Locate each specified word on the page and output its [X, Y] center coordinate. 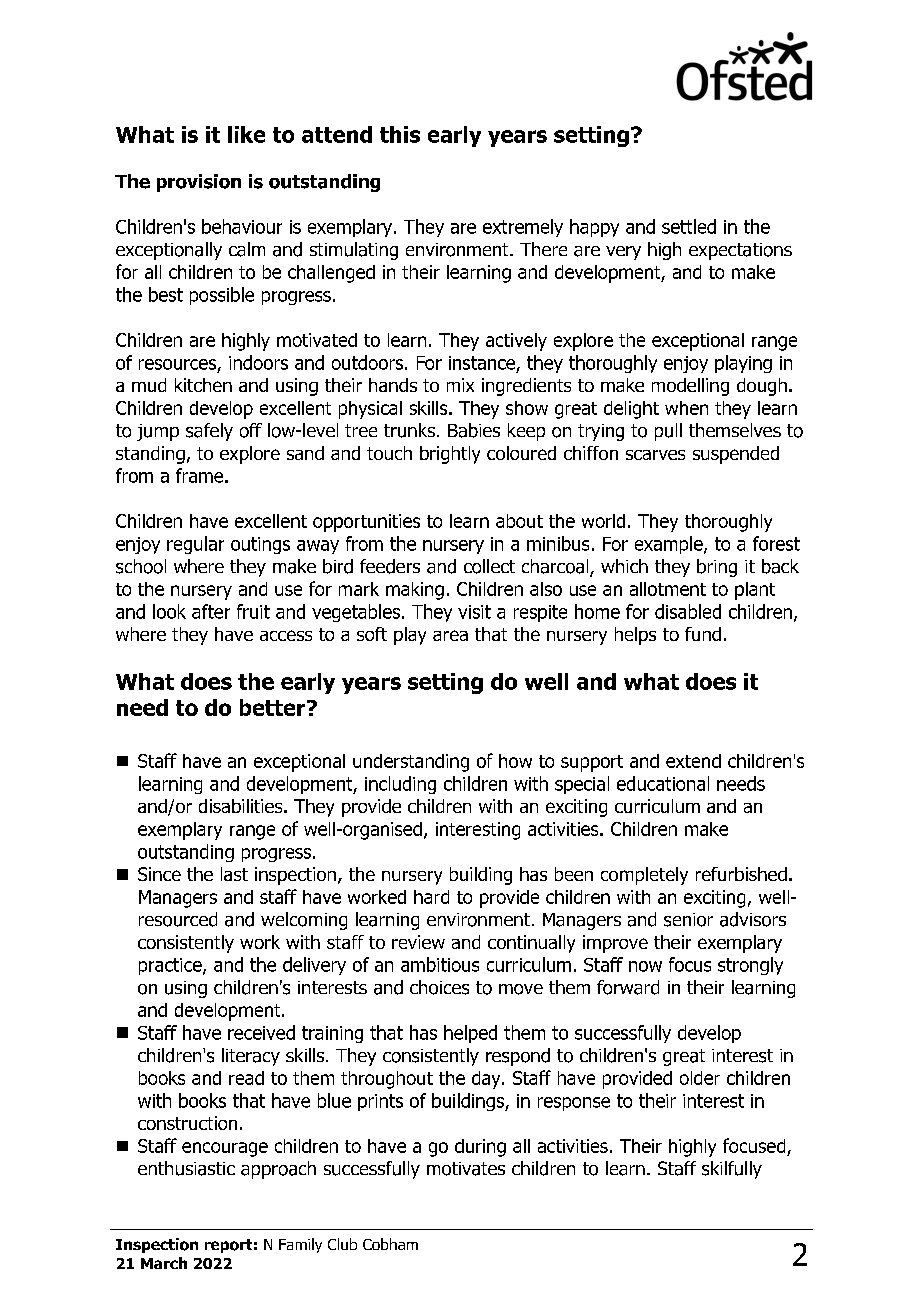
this [400, 134]
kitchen [203, 385]
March [164, 1263]
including [400, 785]
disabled [688, 611]
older [700, 1078]
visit [474, 612]
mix [460, 385]
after [211, 611]
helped [470, 1034]
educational [663, 783]
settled [689, 226]
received [261, 1032]
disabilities [242, 806]
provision [199, 183]
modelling [690, 387]
